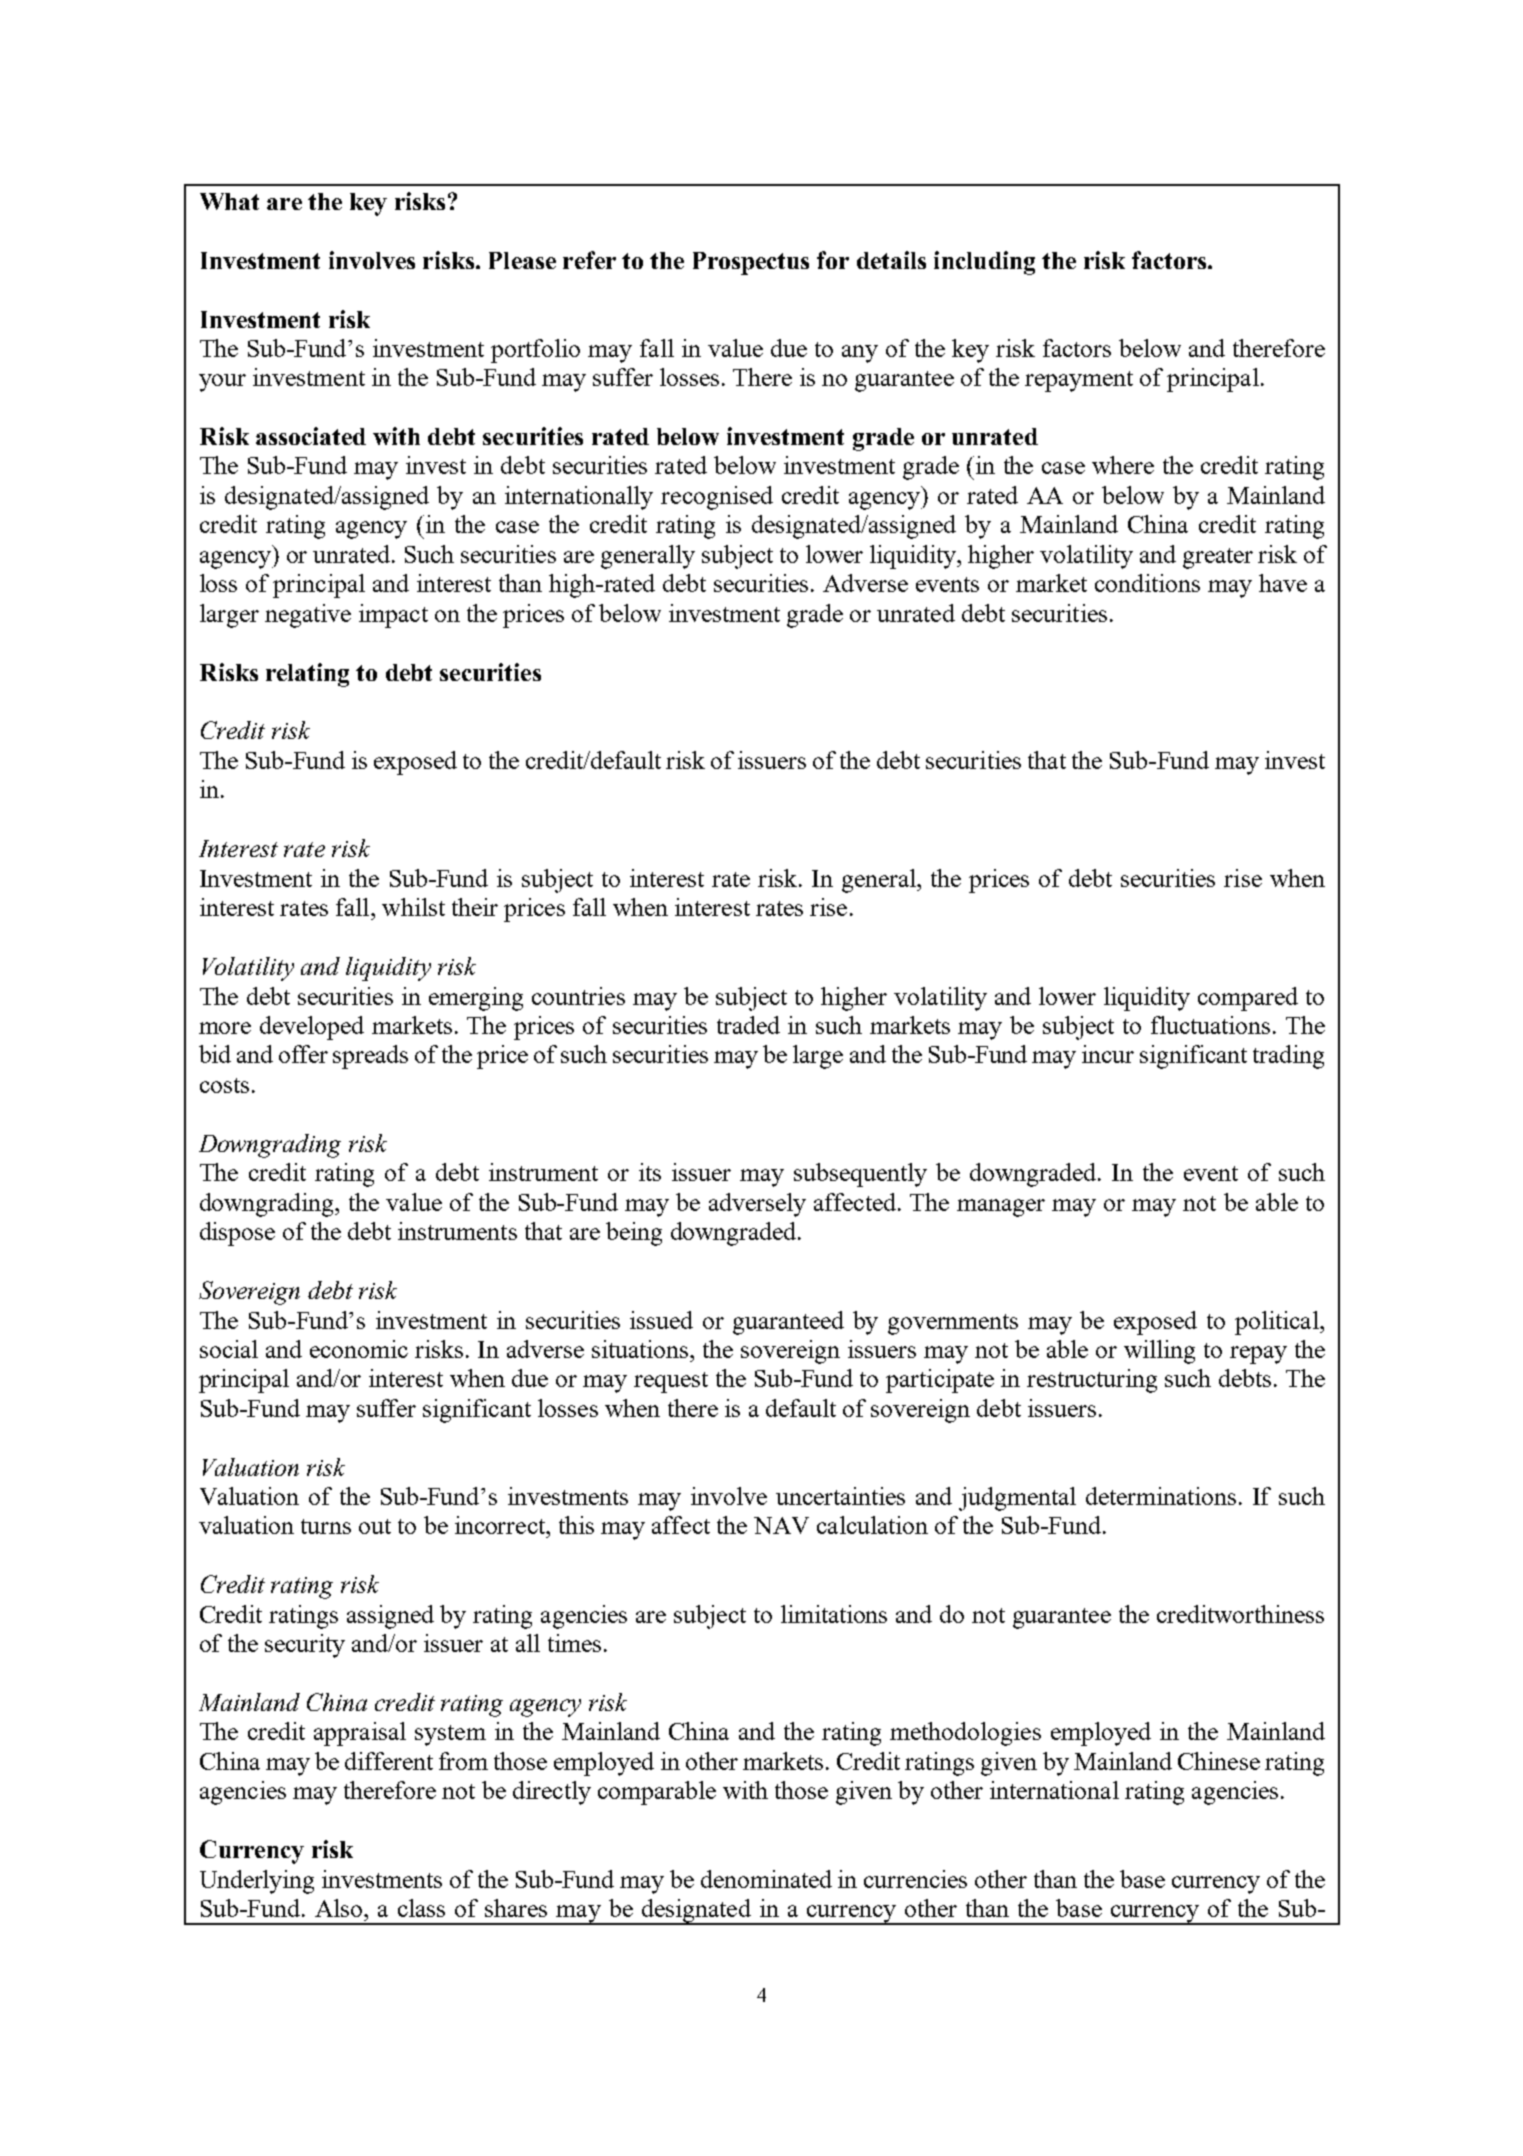 Image resolution: width=1523 pixels, height=2156 pixels. I want to click on denominated, so click(766, 1879).
